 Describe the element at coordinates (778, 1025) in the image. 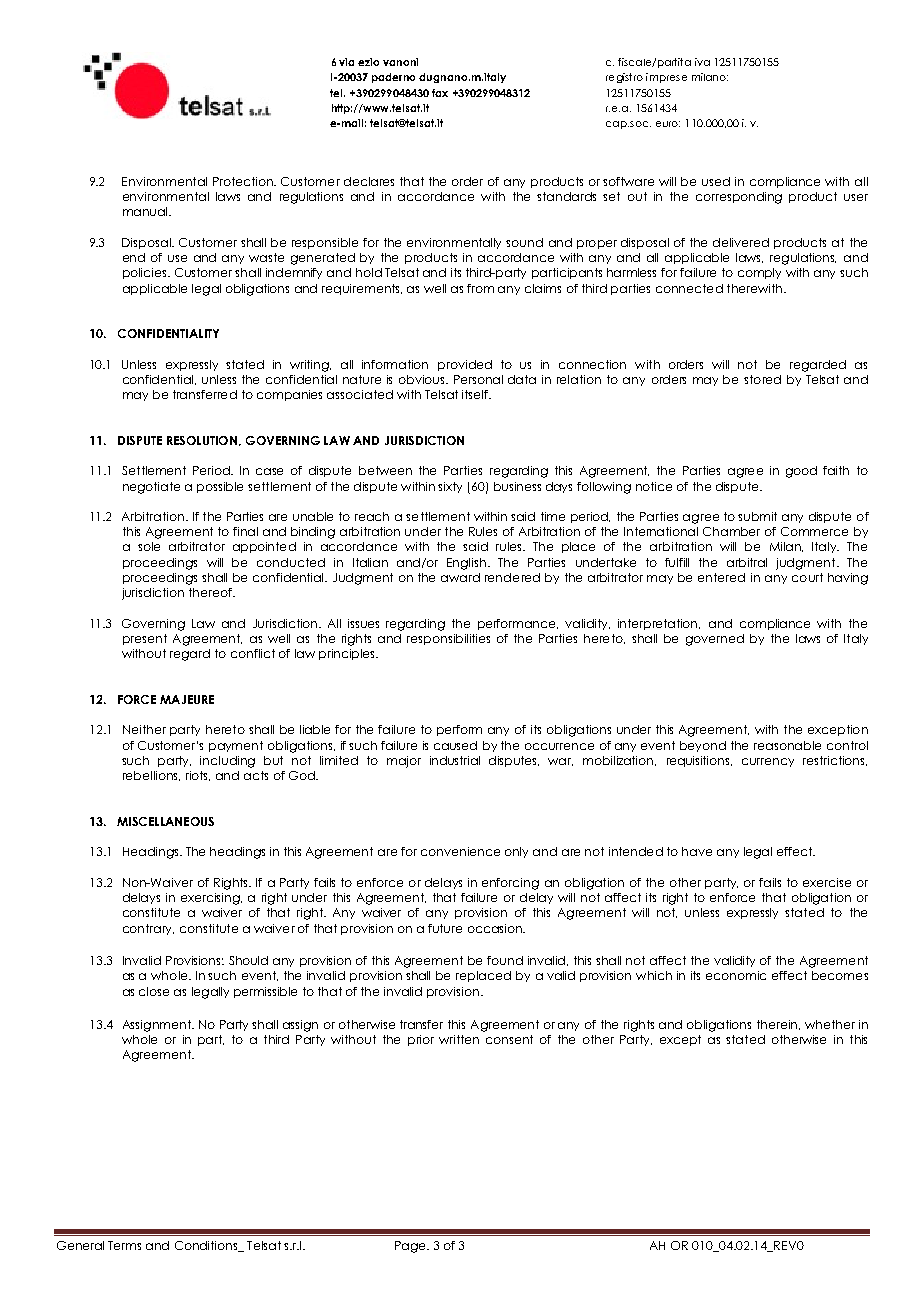

I see `therein` at that location.
